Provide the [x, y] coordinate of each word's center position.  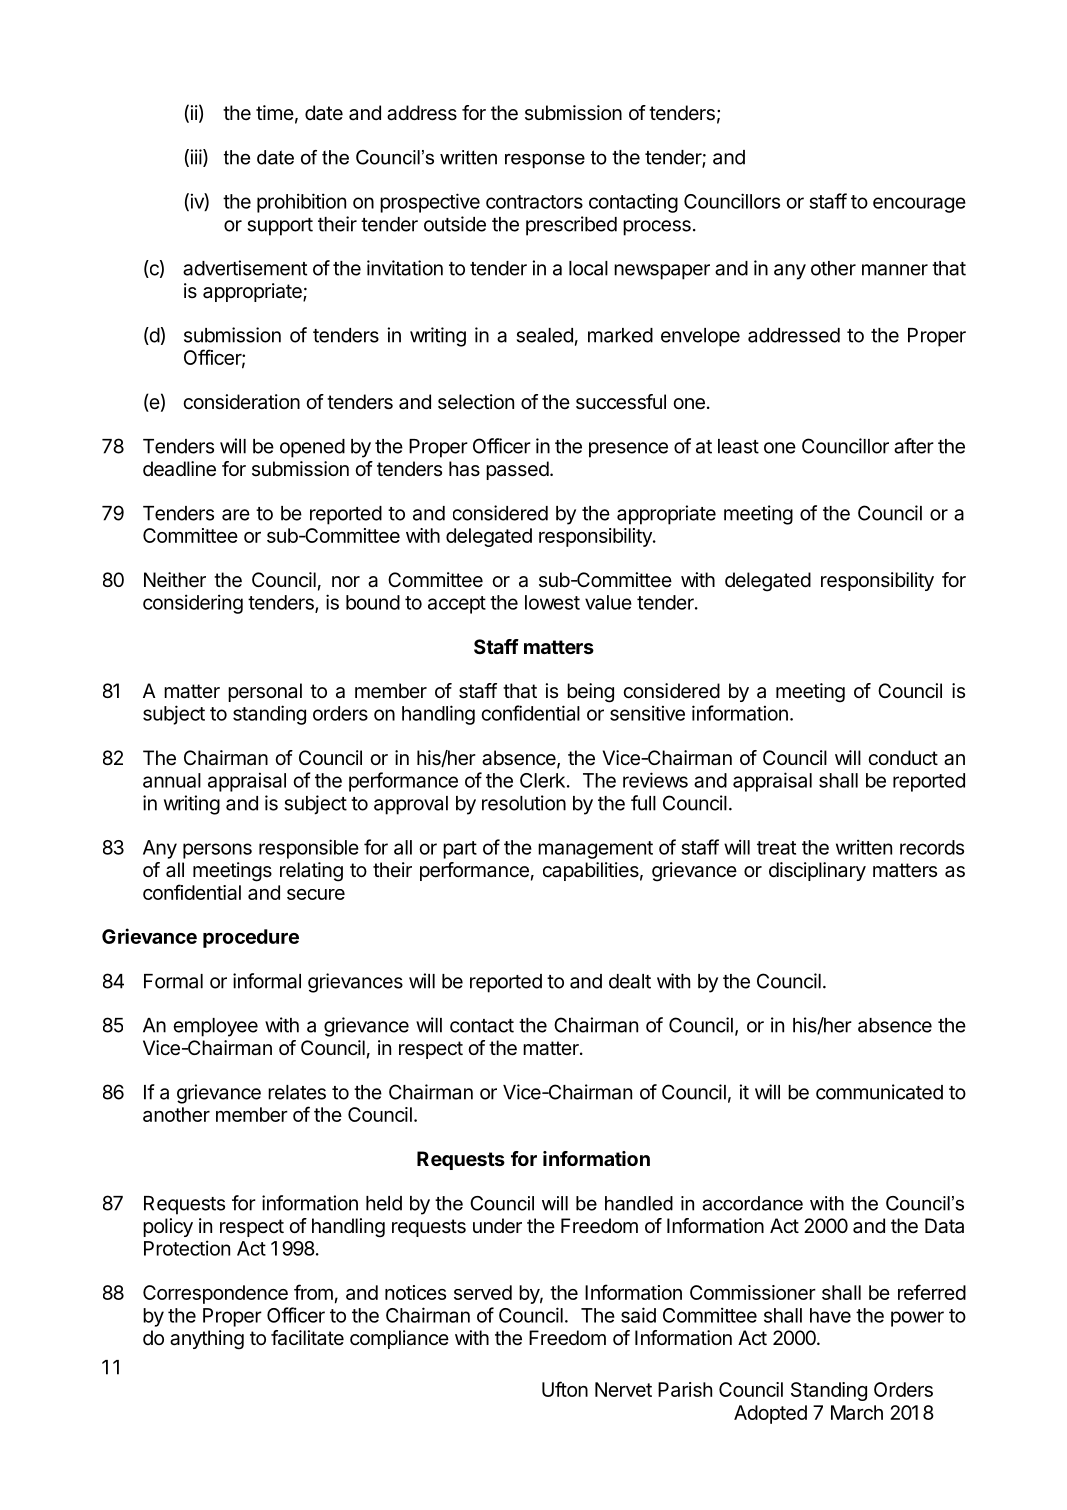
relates [297, 1092]
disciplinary [817, 871]
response [545, 160]
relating [311, 872]
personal [265, 692]
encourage [919, 205]
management [595, 850]
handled [639, 1203]
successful [621, 402]
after [914, 446]
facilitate [307, 1338]
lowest [552, 602]
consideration [241, 402]
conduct [903, 758]
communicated [879, 1092]
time [275, 112]
